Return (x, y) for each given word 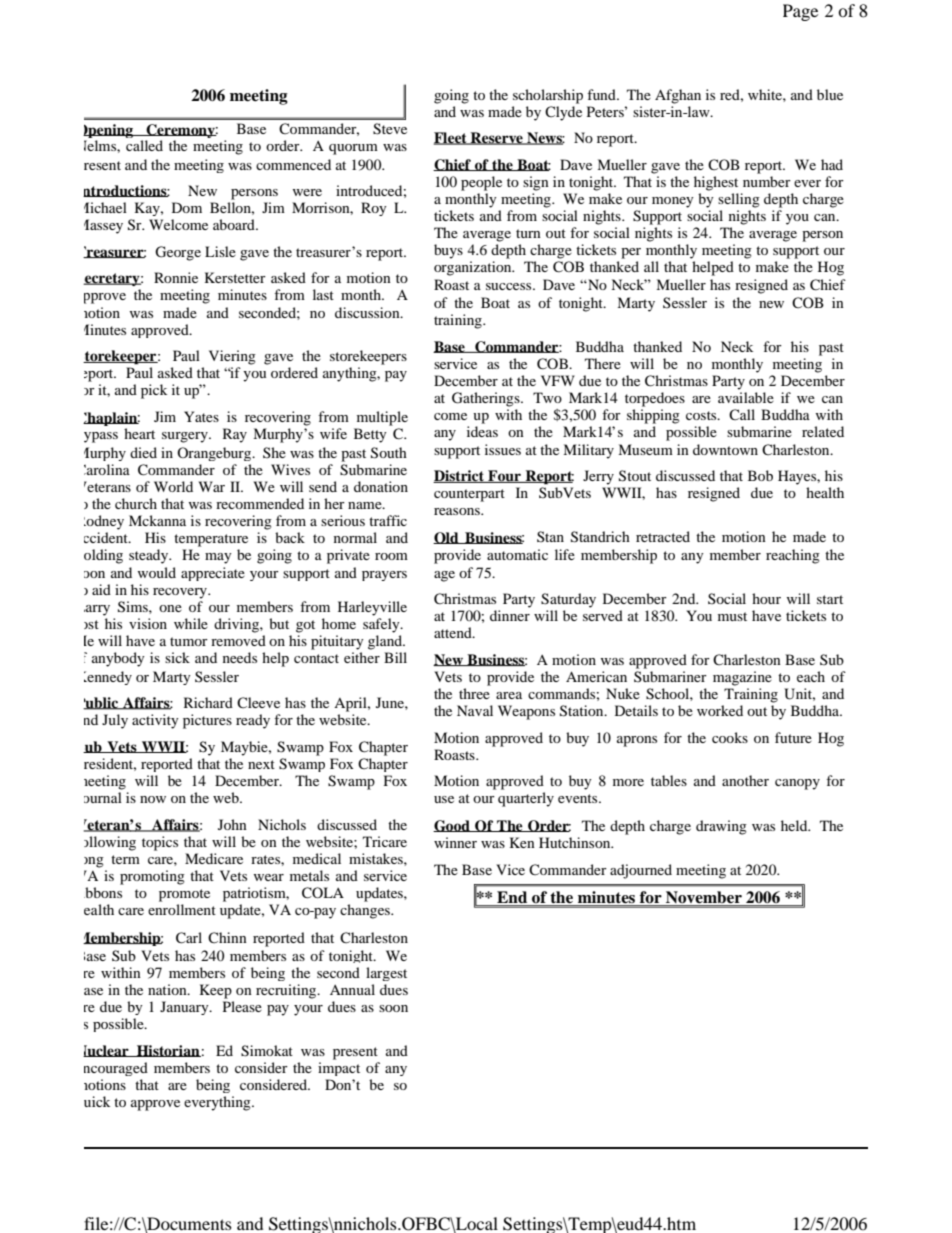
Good (452, 826)
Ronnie (176, 277)
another (745, 780)
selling (739, 200)
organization (474, 268)
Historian (168, 1051)
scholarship (548, 96)
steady (150, 556)
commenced (293, 164)
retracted (663, 536)
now (153, 799)
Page (800, 12)
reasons (458, 511)
